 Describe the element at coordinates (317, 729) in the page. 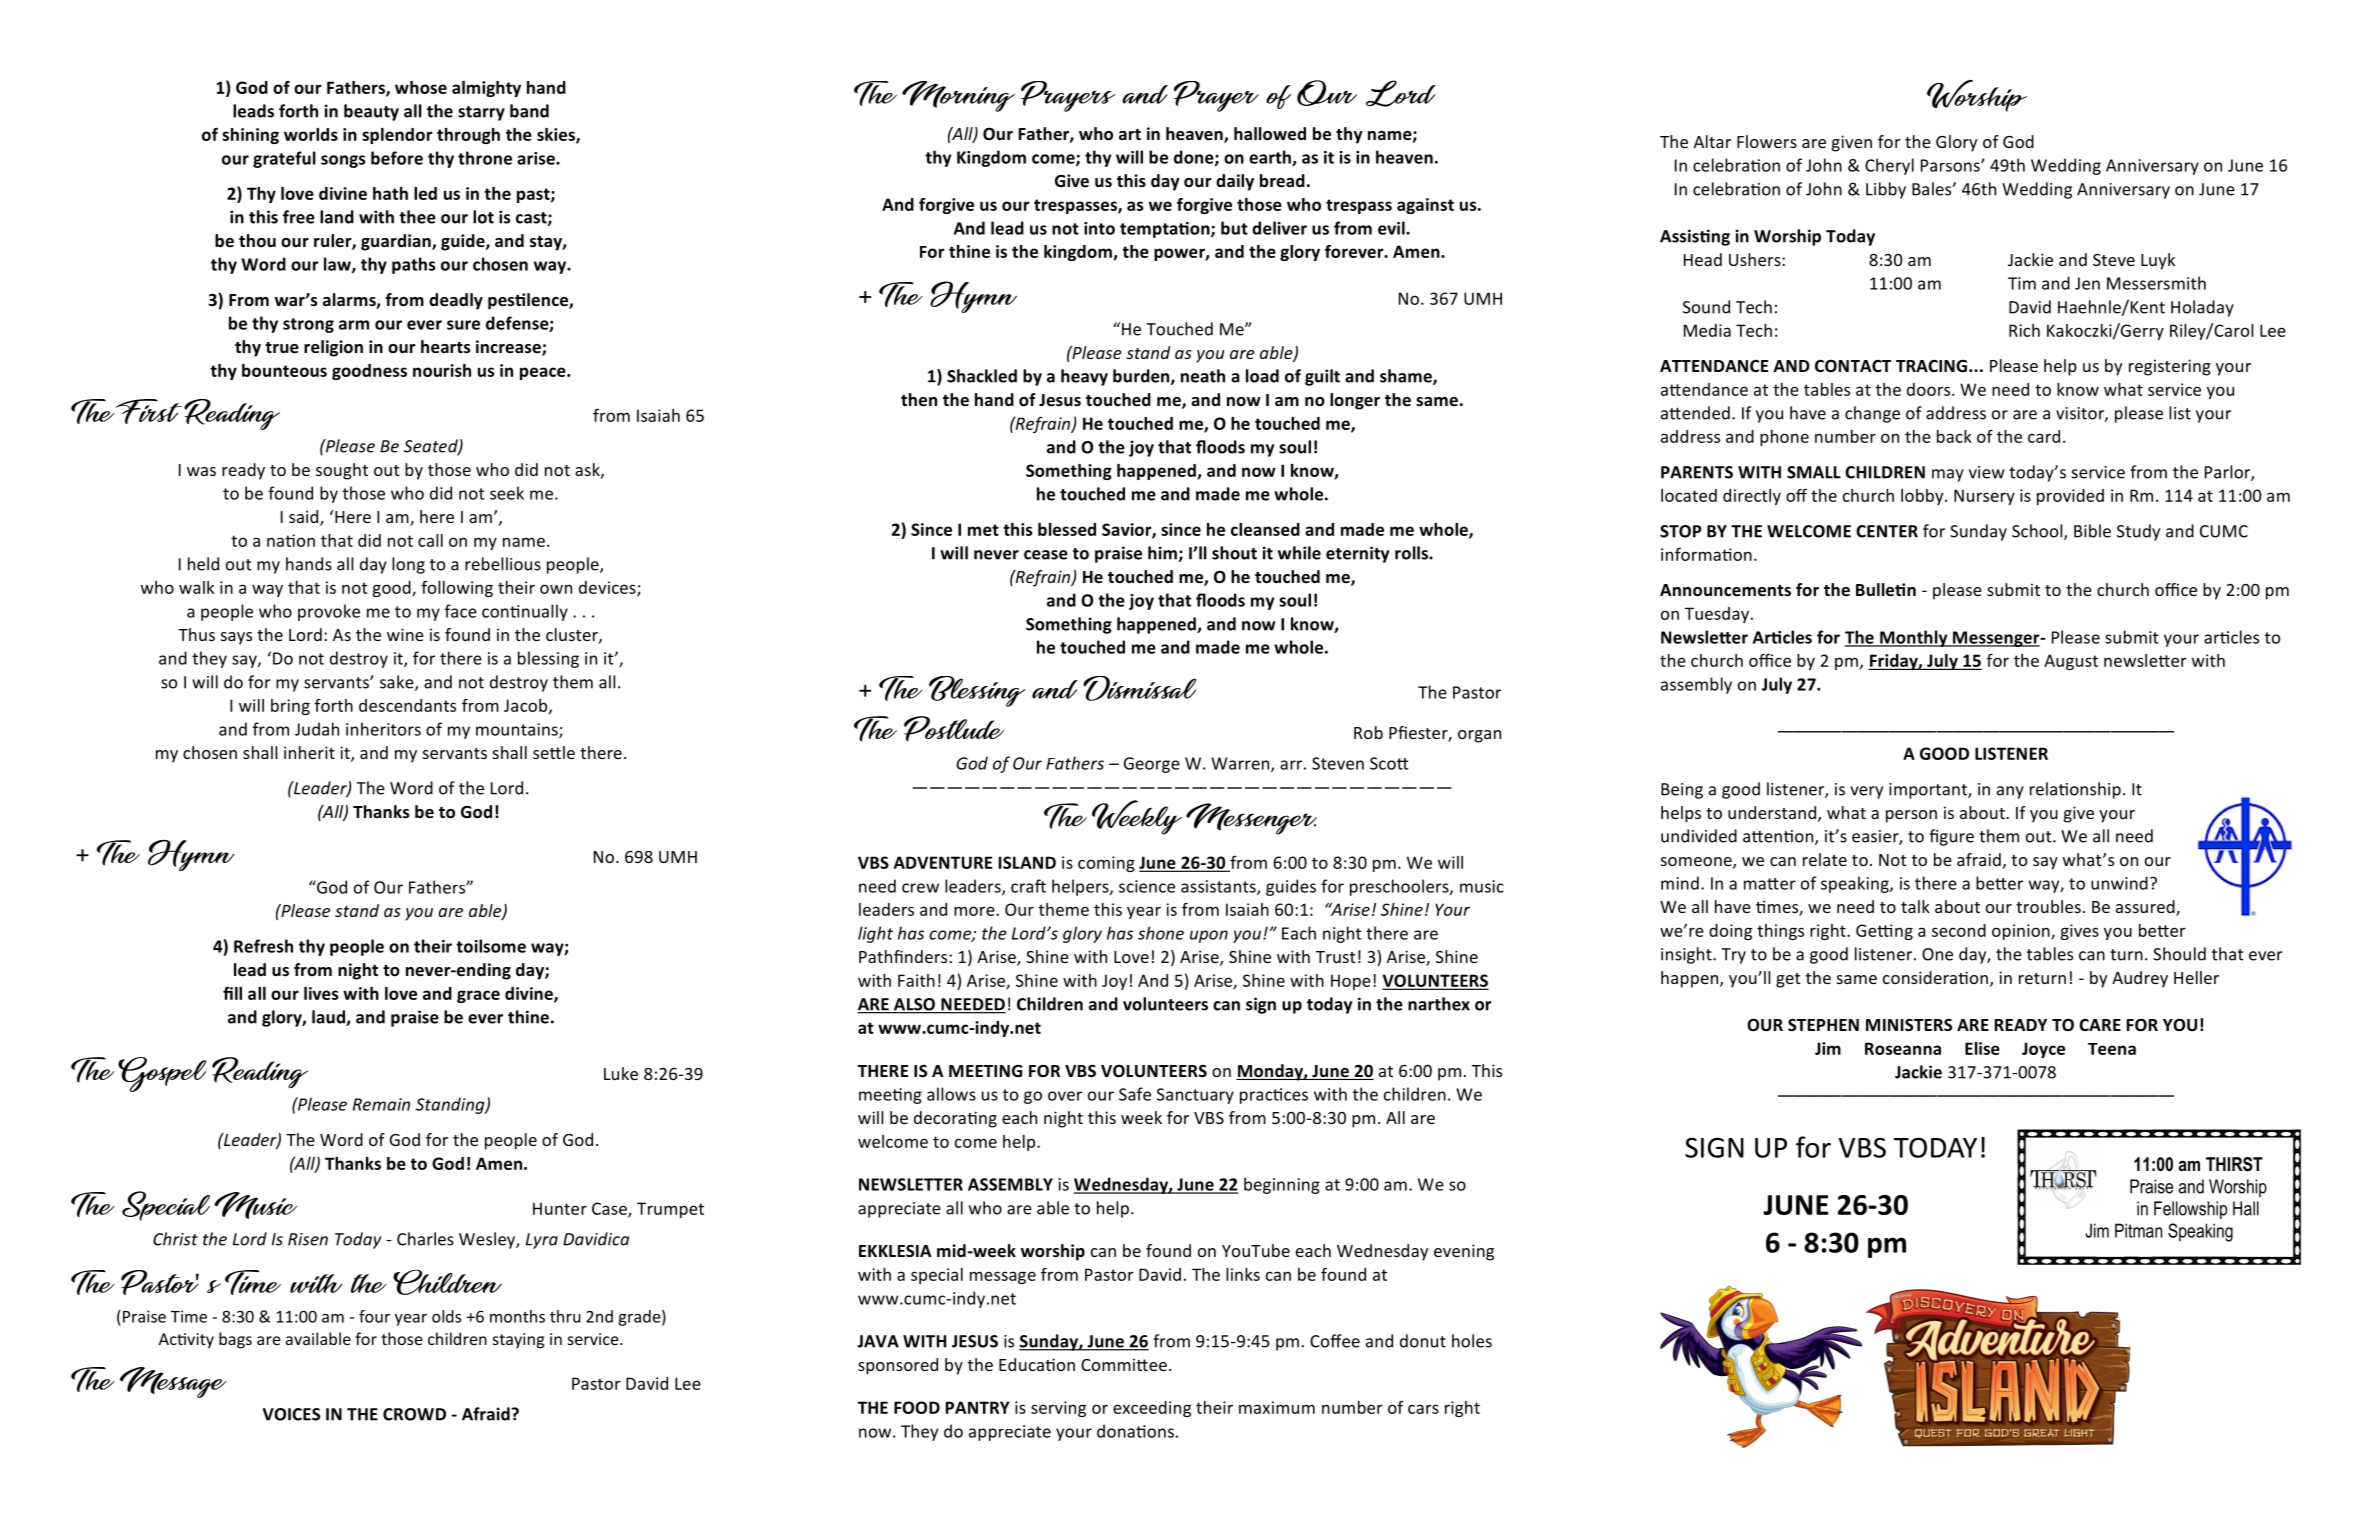

I see `Judah` at that location.
